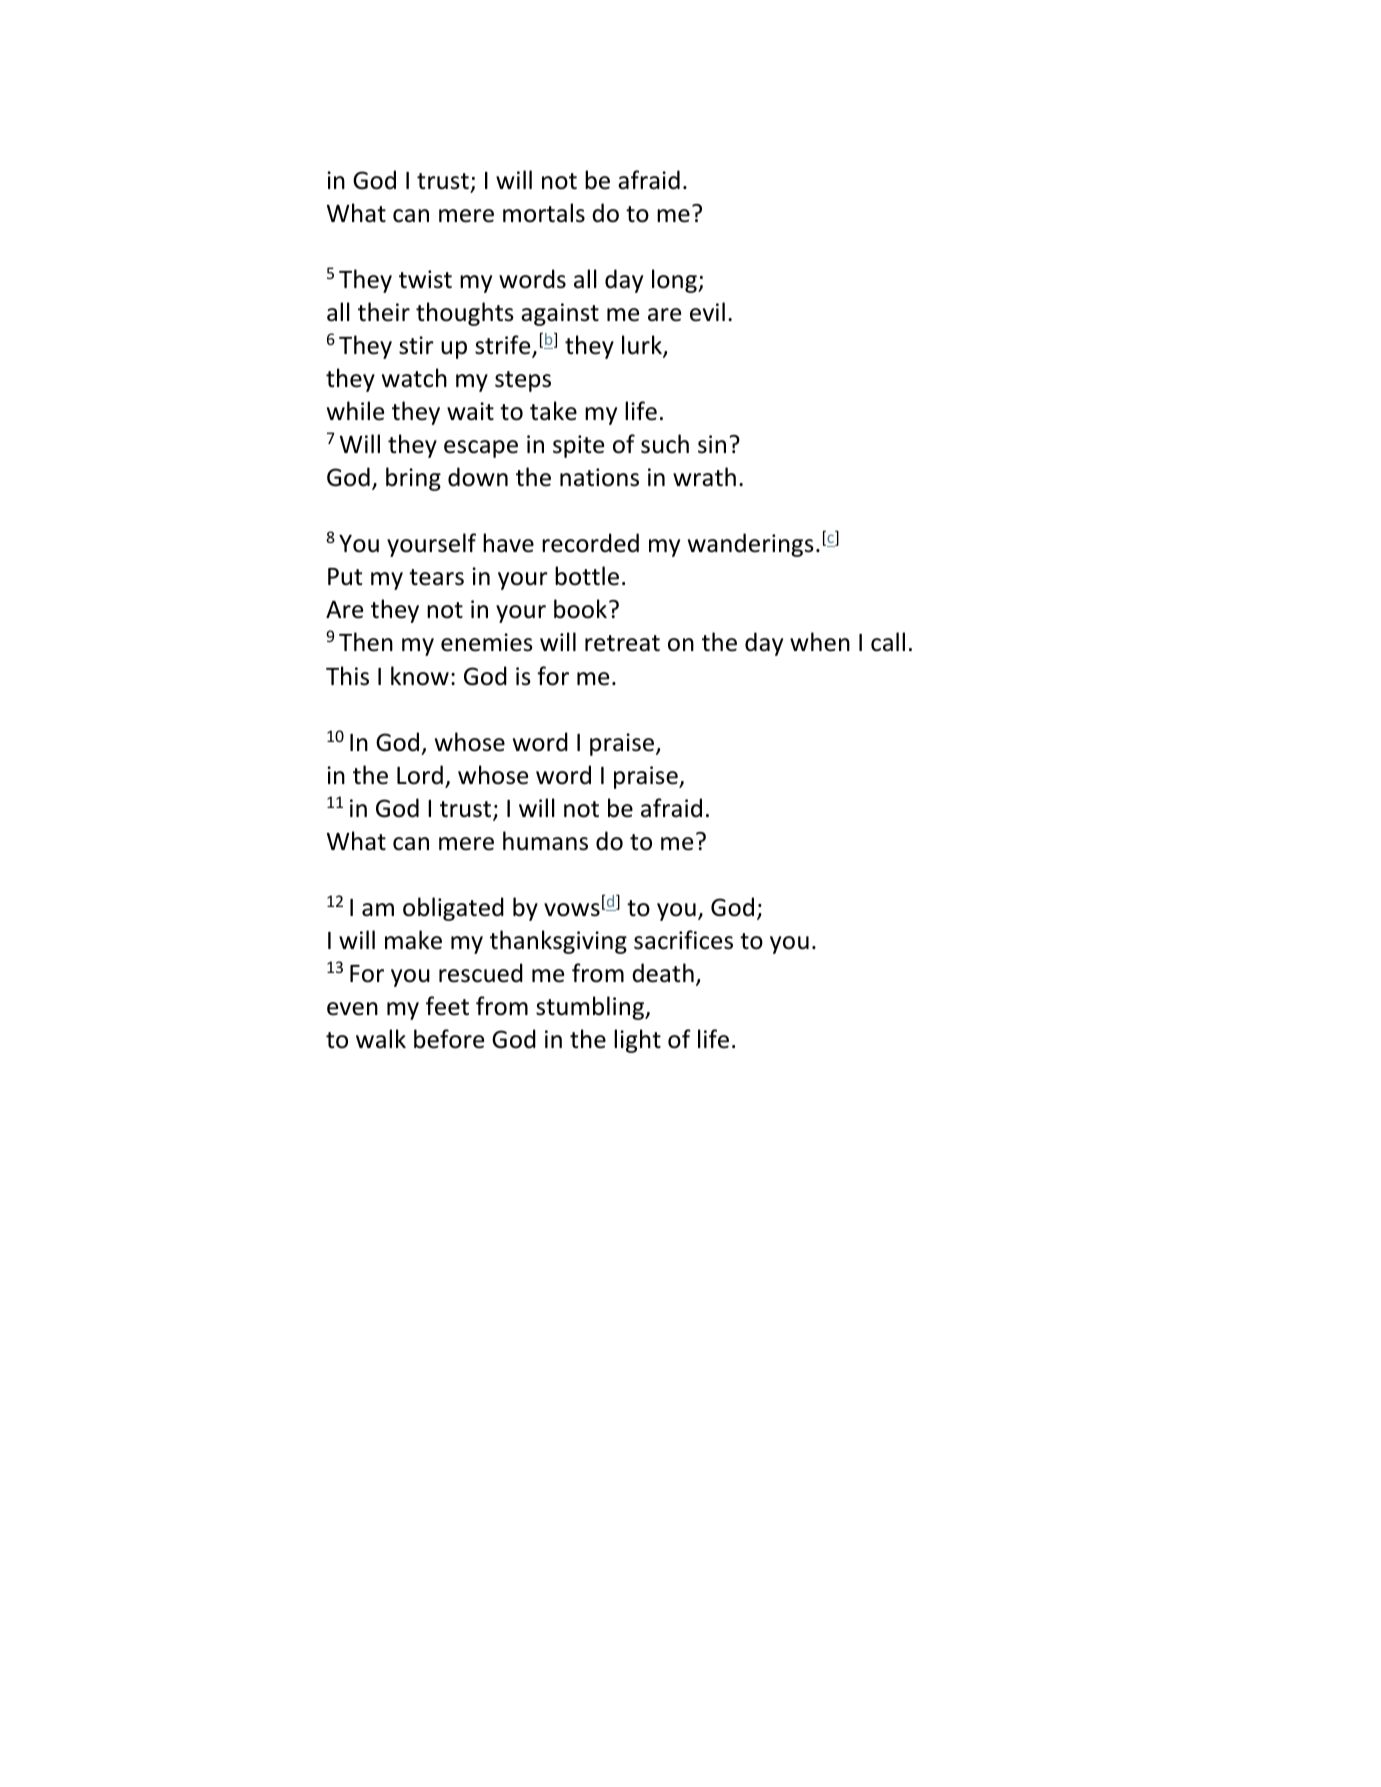 The image size is (1381, 1787). What do you see at coordinates (707, 312) in the document?
I see `evil` at bounding box center [707, 312].
